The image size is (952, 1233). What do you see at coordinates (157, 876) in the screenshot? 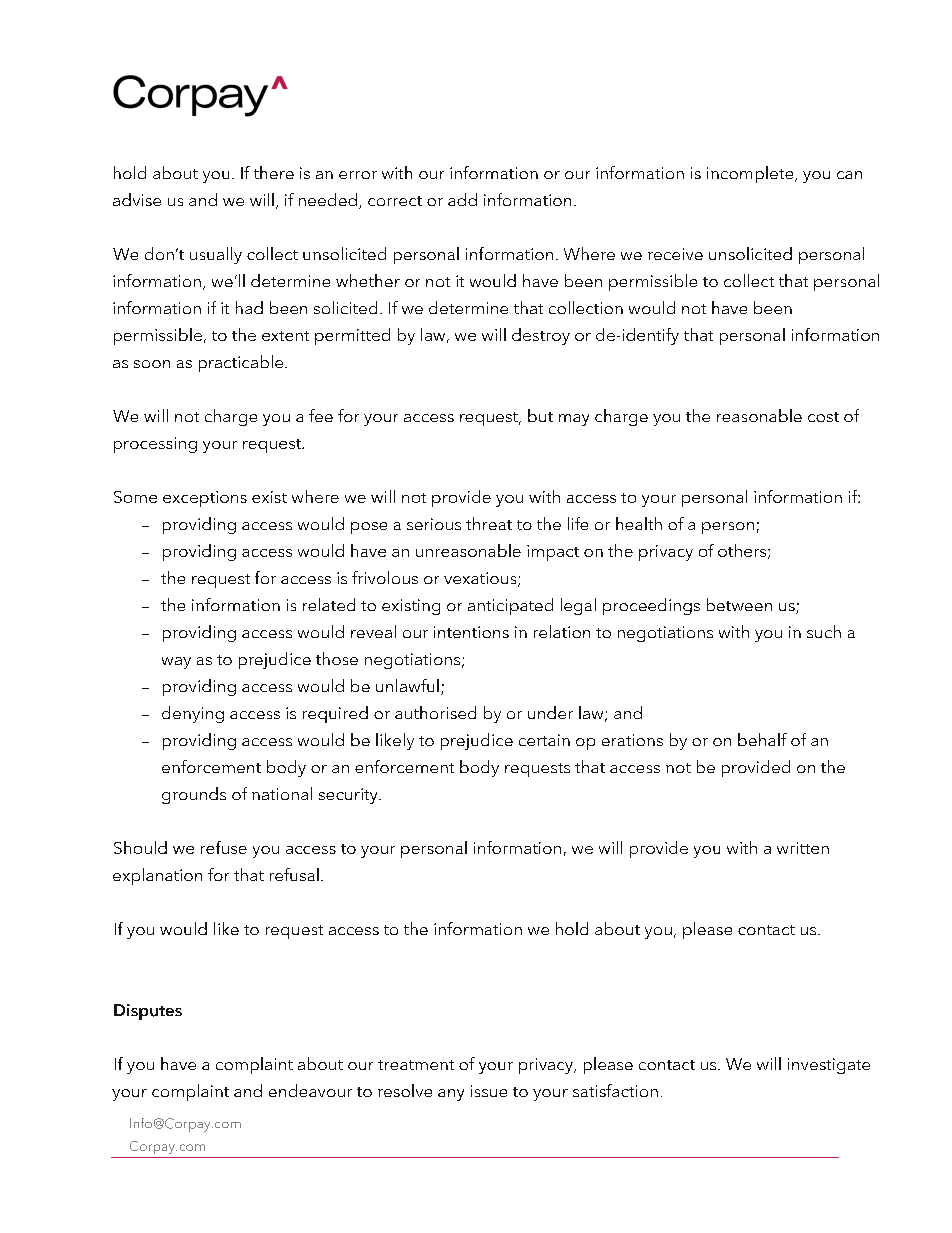
I see `explanation` at bounding box center [157, 876].
